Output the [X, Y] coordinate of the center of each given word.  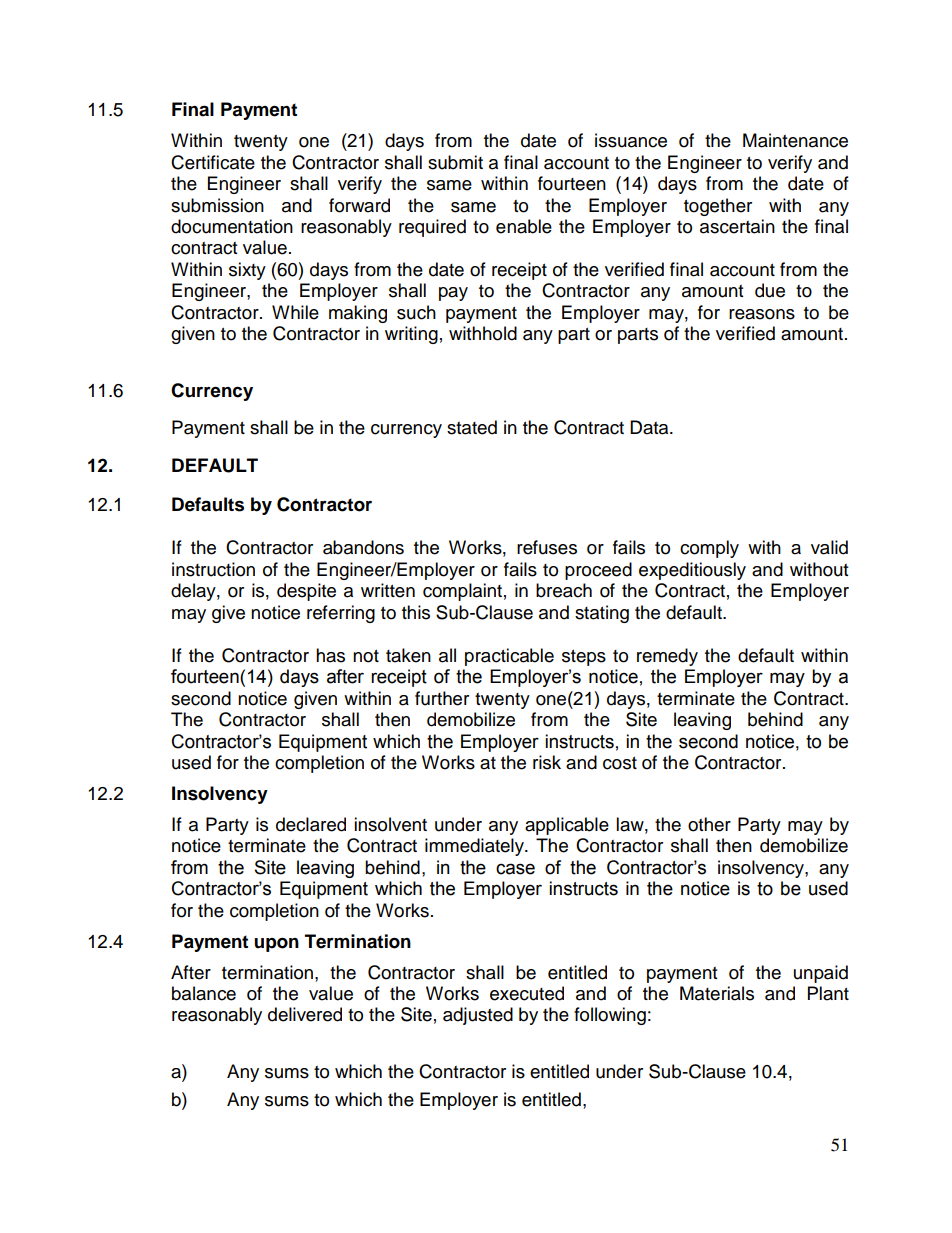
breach [564, 590]
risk [547, 762]
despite [306, 592]
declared [311, 824]
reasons [762, 314]
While [295, 312]
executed [527, 993]
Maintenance [795, 140]
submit [455, 162]
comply [709, 549]
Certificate [213, 162]
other [709, 824]
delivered [305, 1014]
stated [472, 427]
